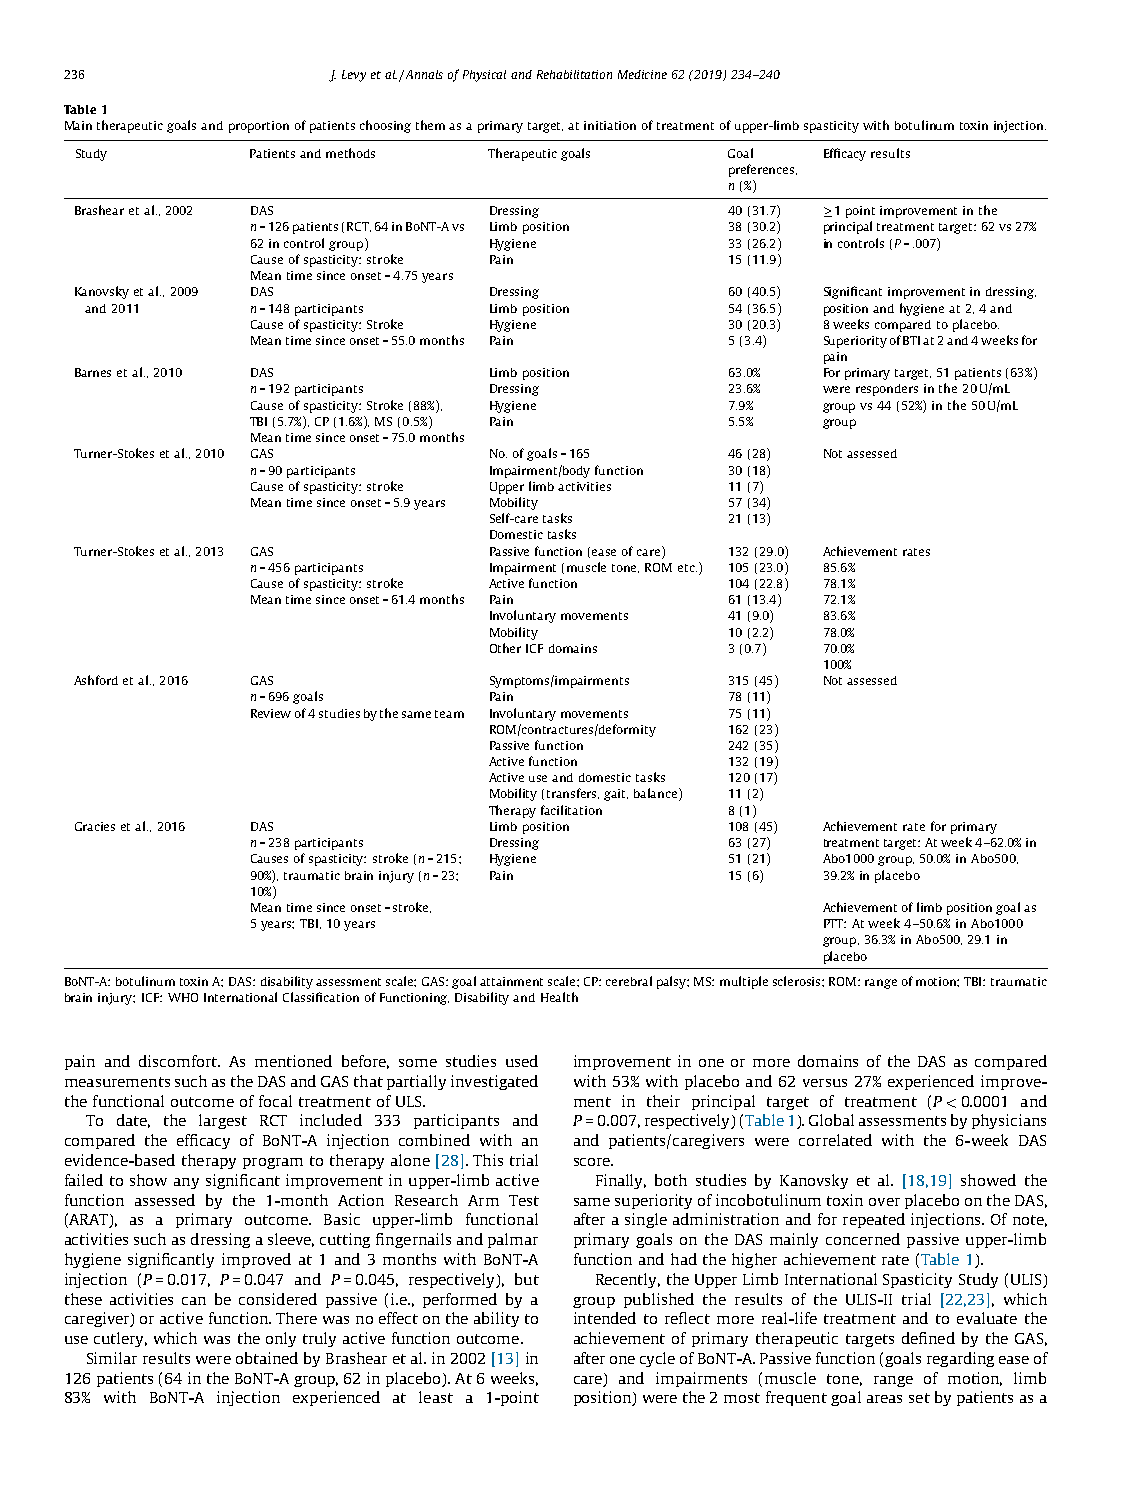 The width and height of the screenshot is (1126, 1501). What do you see at coordinates (574, 74) in the screenshot?
I see `Rehabilitation` at bounding box center [574, 74].
